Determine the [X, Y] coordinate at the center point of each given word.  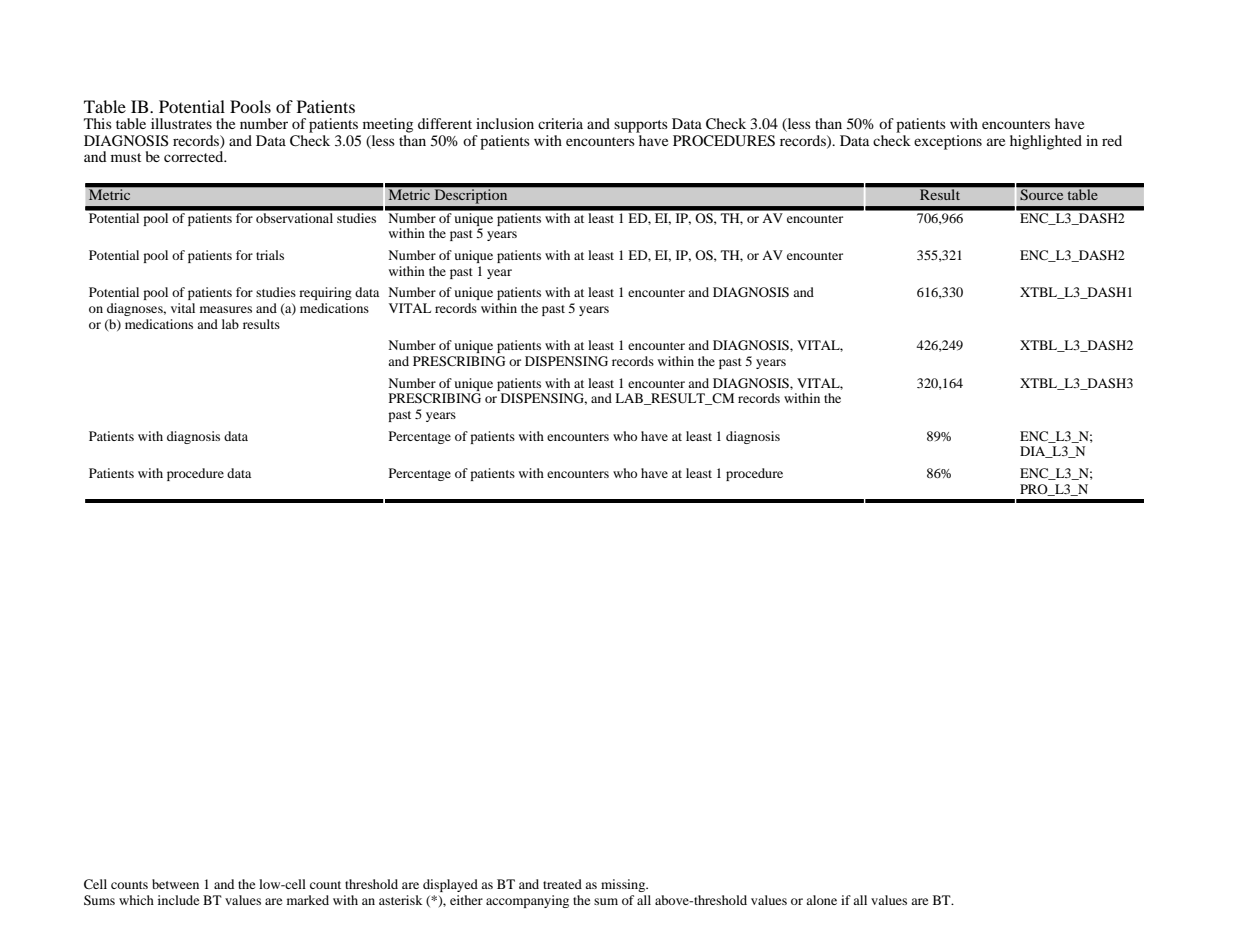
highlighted [1046, 142]
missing [624, 885]
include [178, 900]
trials [270, 255]
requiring [325, 293]
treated [562, 884]
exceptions [948, 142]
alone [821, 900]
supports [641, 126]
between [175, 884]
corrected [195, 156]
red [1112, 140]
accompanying [527, 901]
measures [226, 309]
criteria [560, 123]
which [136, 900]
